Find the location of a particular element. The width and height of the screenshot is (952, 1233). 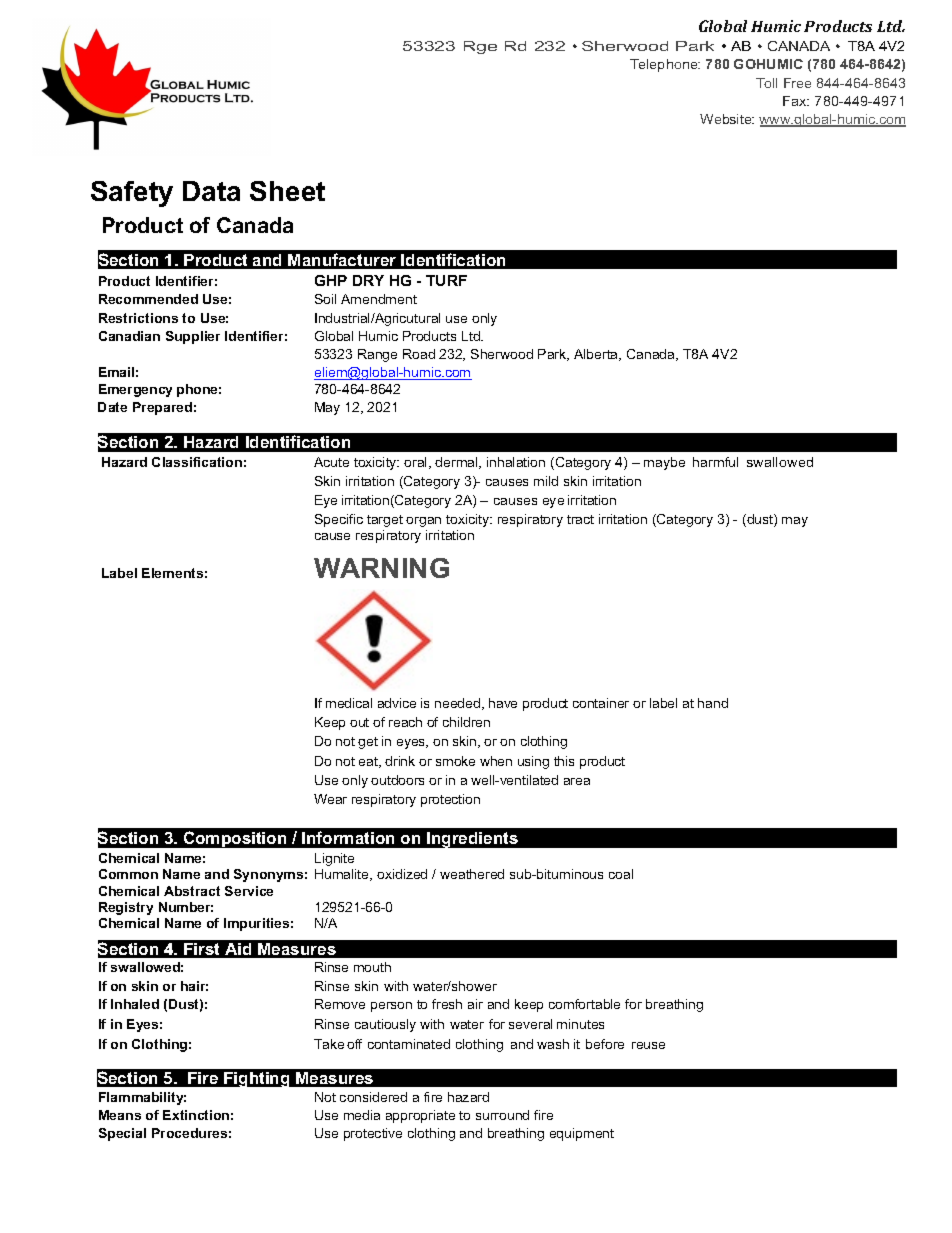

Data is located at coordinates (211, 191).
